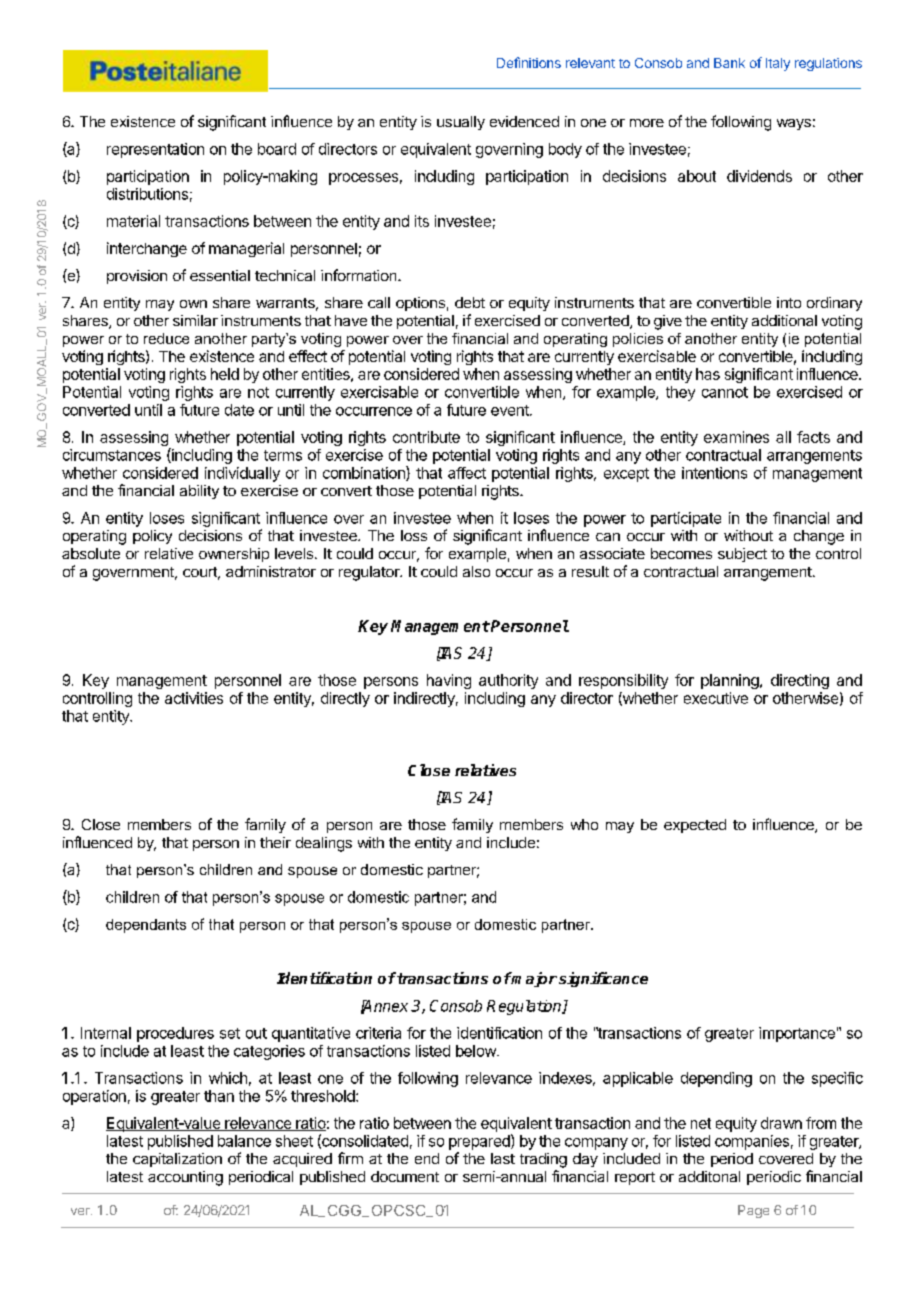  Describe the element at coordinates (731, 681) in the screenshot. I see `planning` at that location.
